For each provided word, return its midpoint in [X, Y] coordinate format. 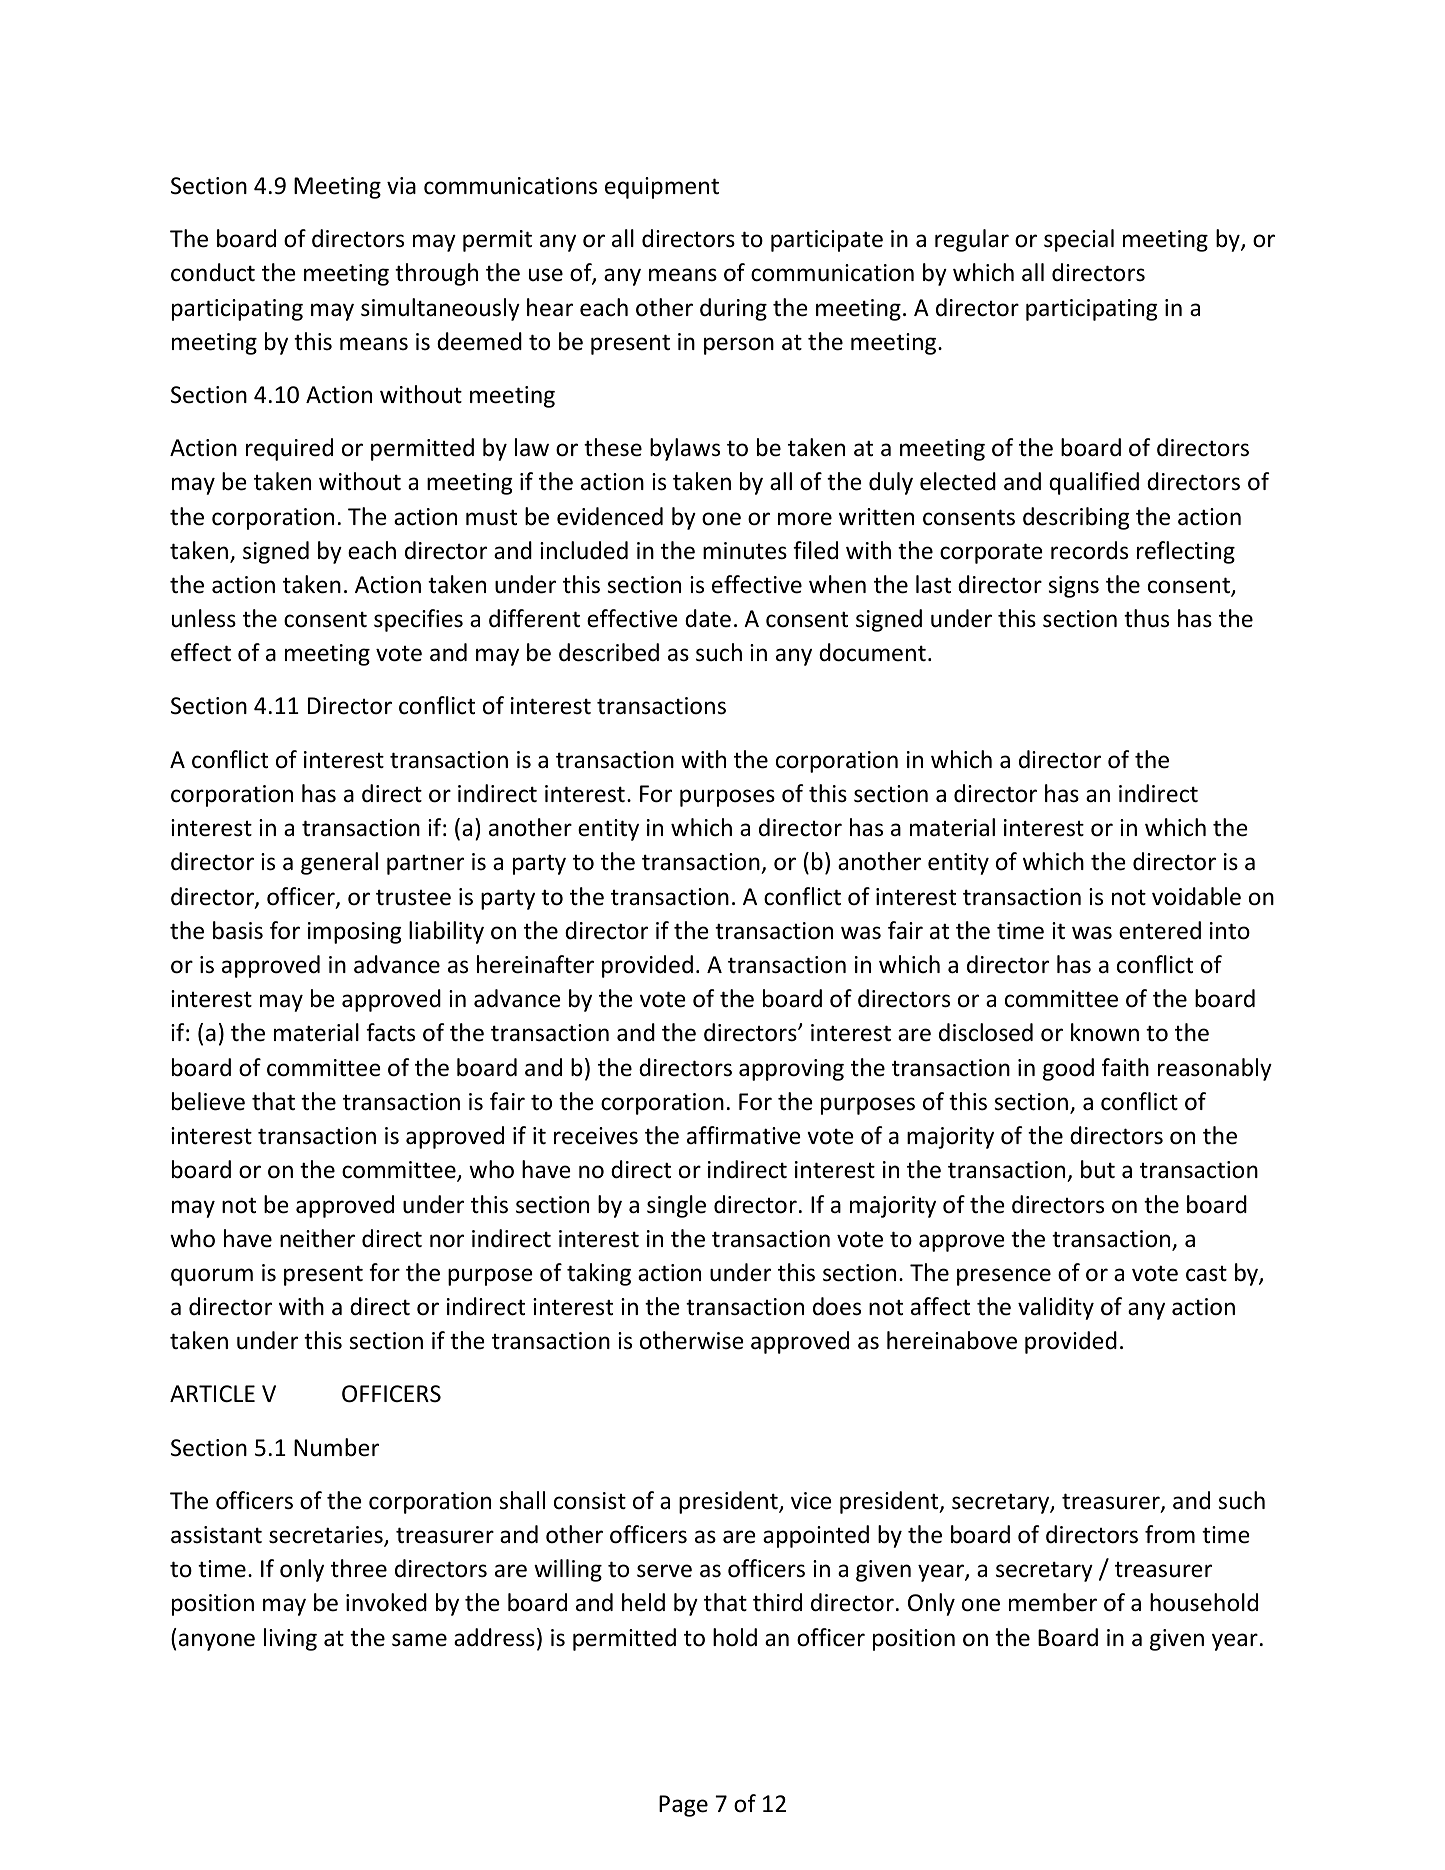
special [1079, 240]
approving [791, 1070]
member [1053, 1602]
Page [683, 1806]
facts [390, 1032]
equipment [662, 188]
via [401, 185]
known [1105, 1032]
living [290, 1639]
